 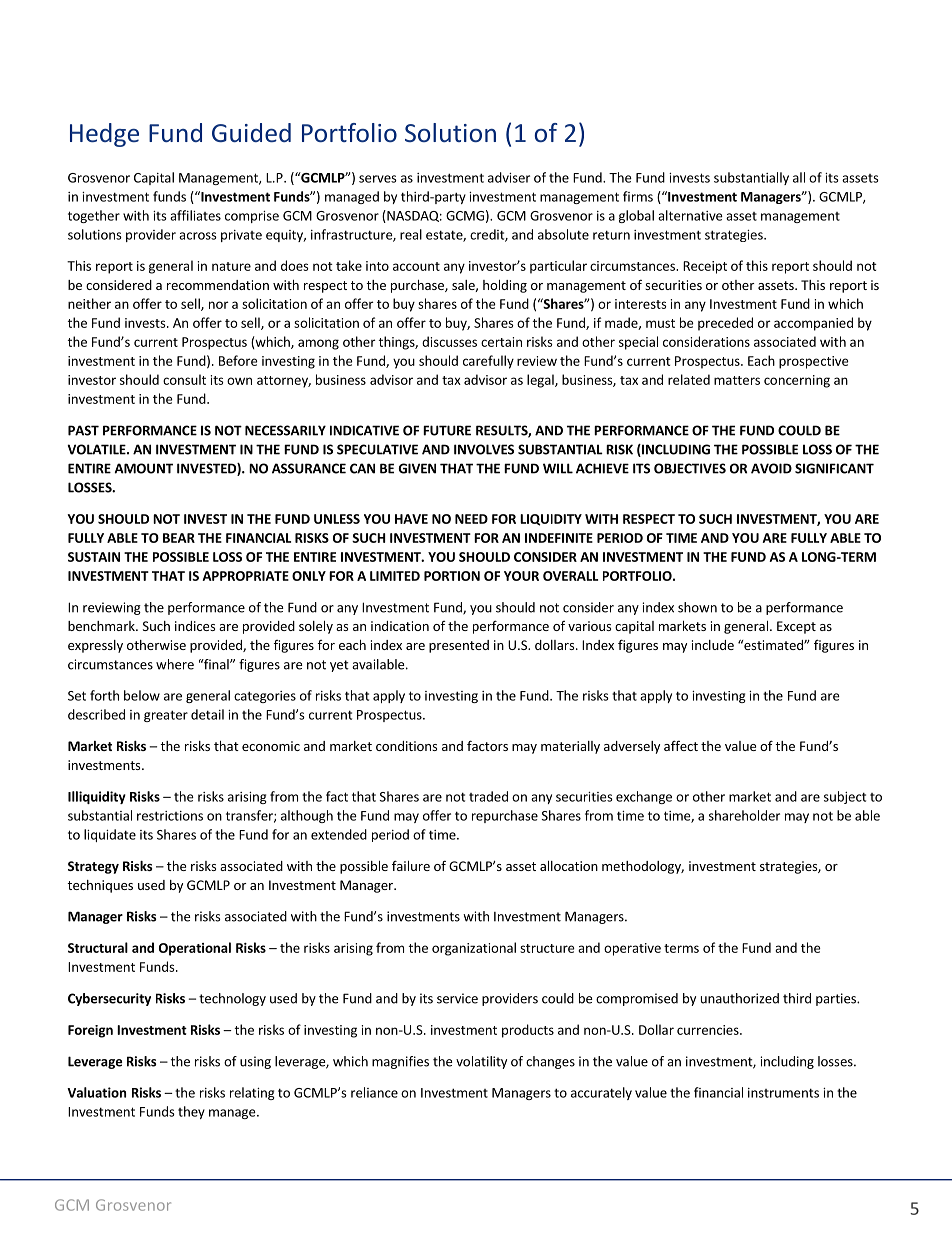 I want to click on they, so click(x=191, y=1112).
